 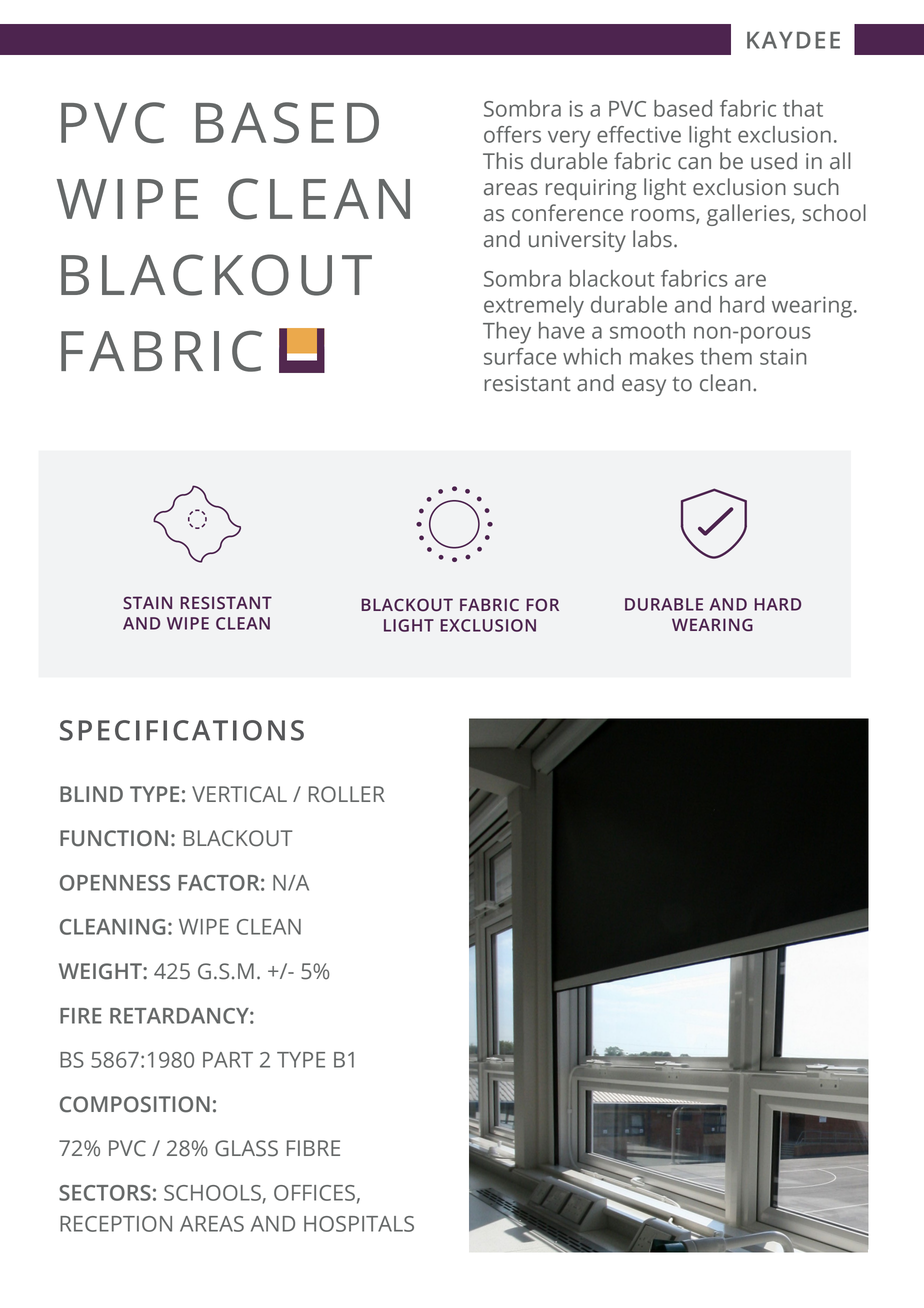 What do you see at coordinates (644, 387) in the page?
I see `easy` at bounding box center [644, 387].
